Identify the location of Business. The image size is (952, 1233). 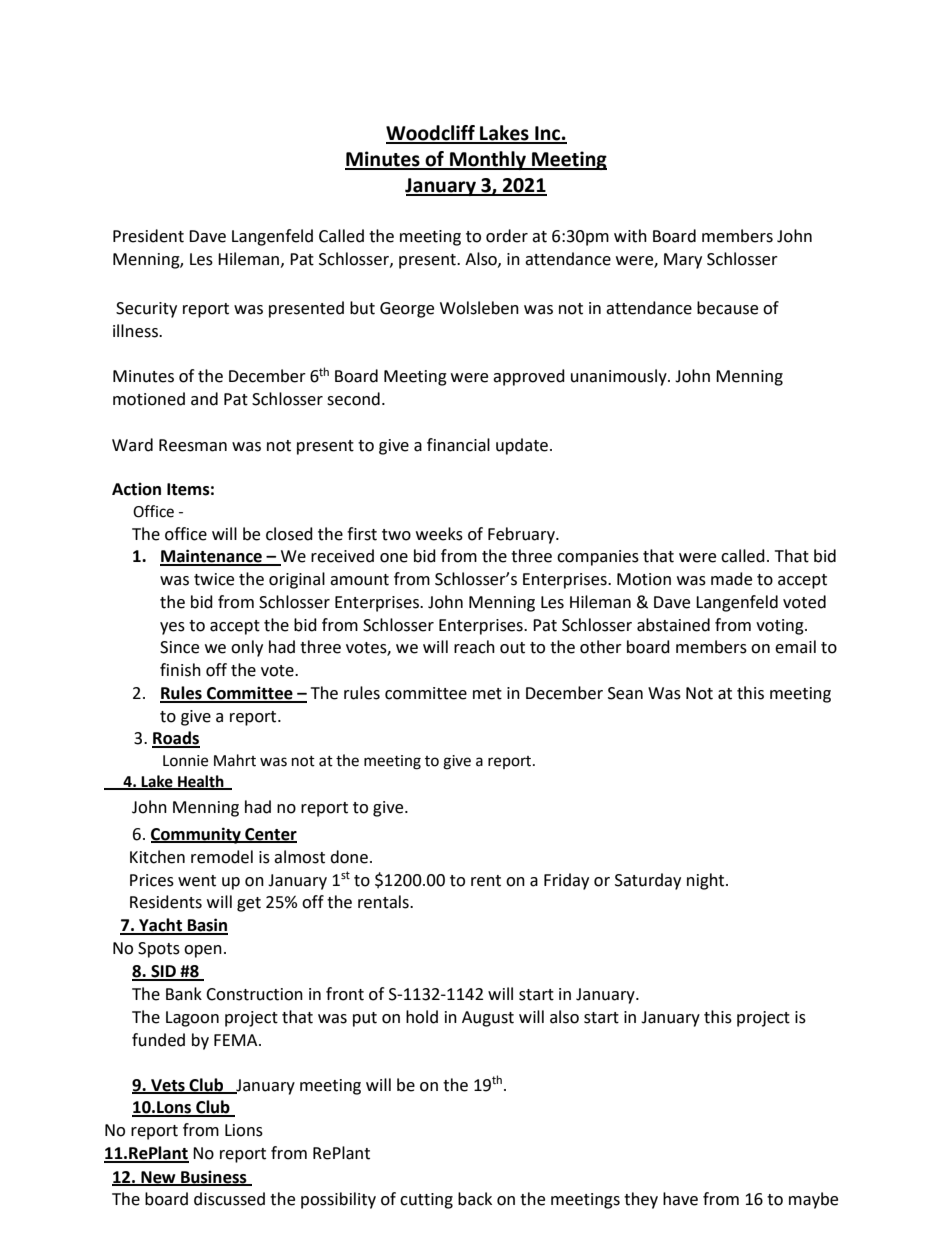
(214, 1177).
